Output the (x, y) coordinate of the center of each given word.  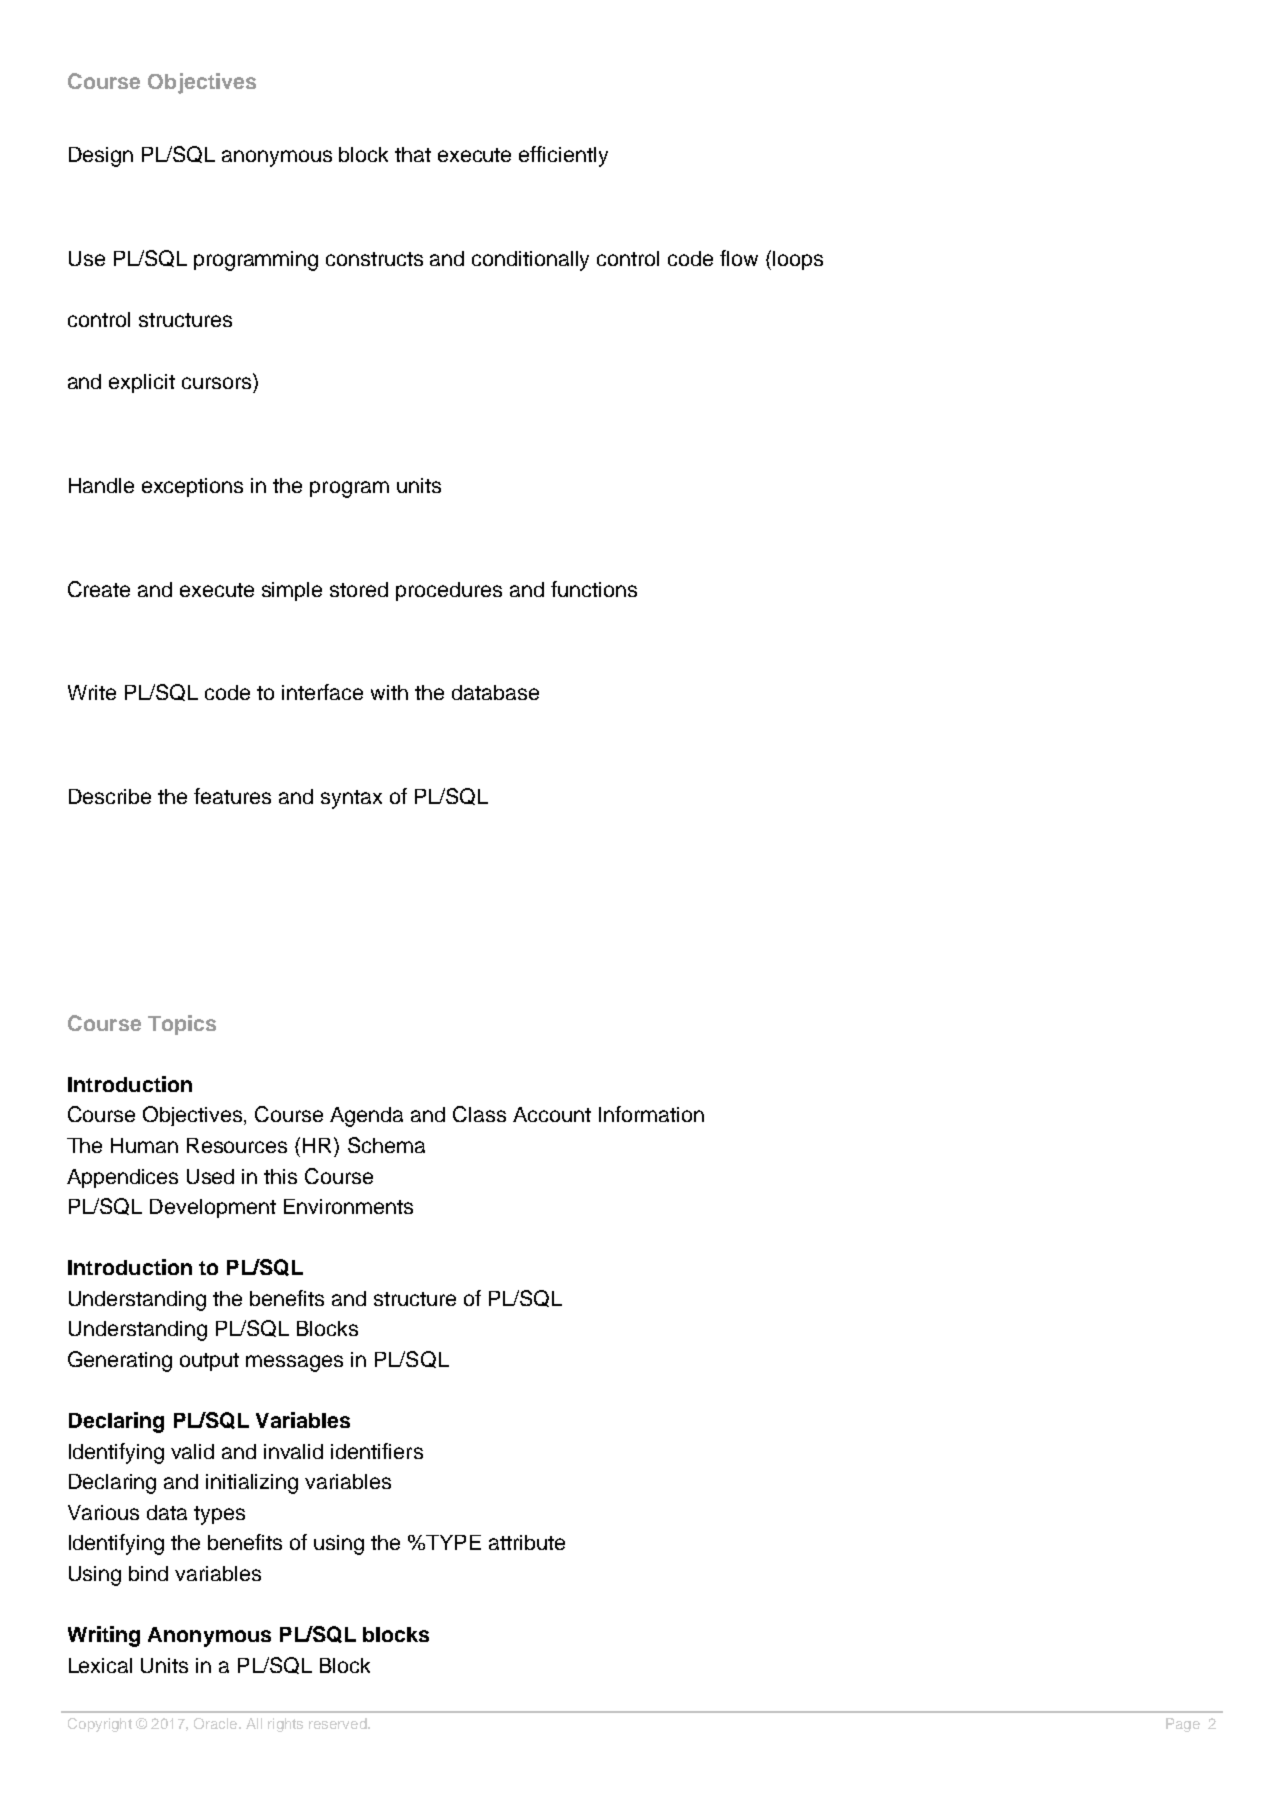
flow (739, 258)
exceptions (192, 487)
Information (651, 1114)
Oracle (217, 1723)
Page (1183, 1725)
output (209, 1362)
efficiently (563, 156)
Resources (237, 1145)
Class (479, 1114)
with (389, 692)
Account (552, 1114)
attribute (527, 1542)
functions (594, 589)
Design (101, 157)
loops (798, 260)
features (232, 796)
